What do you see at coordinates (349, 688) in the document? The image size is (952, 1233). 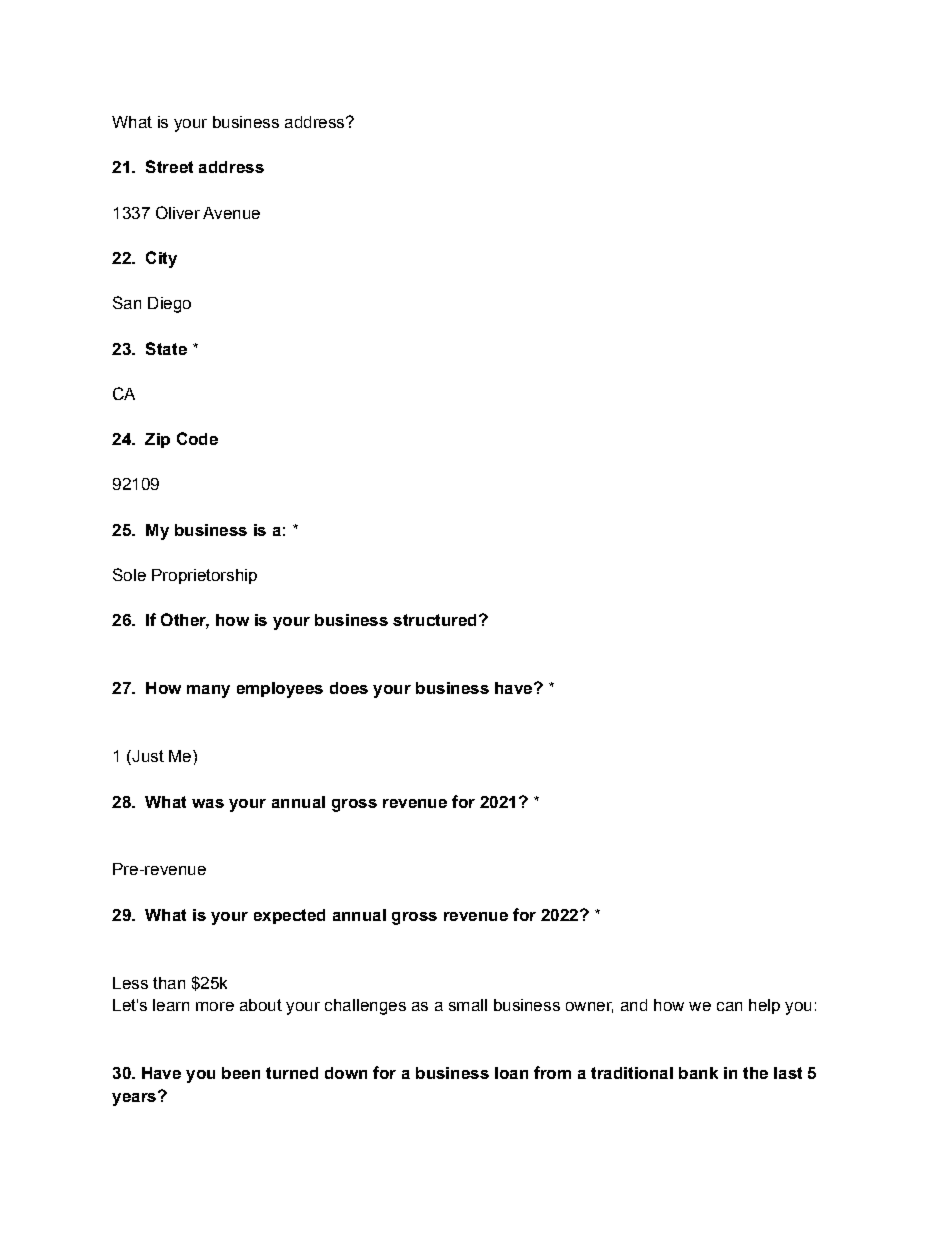 I see `does` at bounding box center [349, 688].
